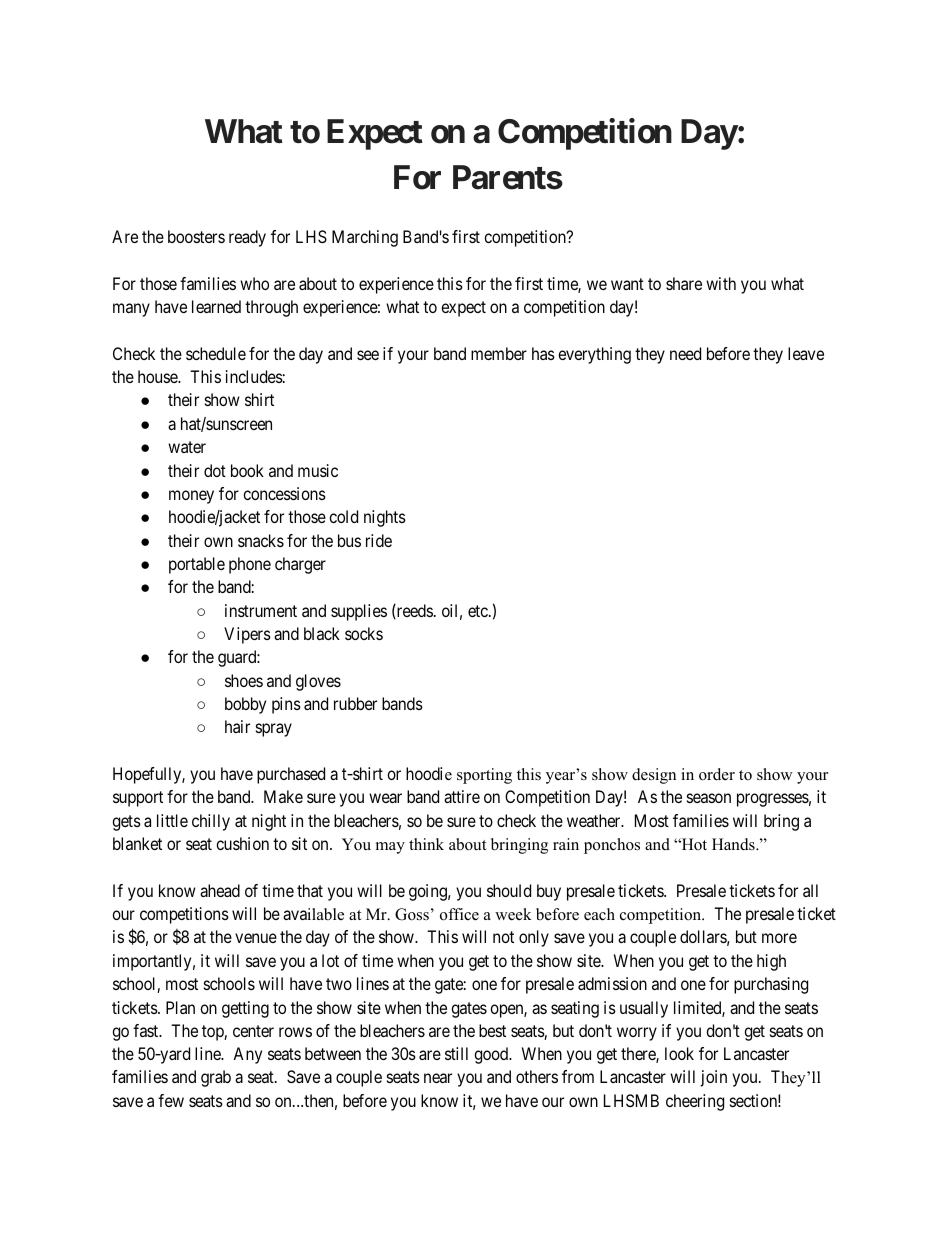 The image size is (952, 1233). Describe the element at coordinates (216, 1078) in the screenshot. I see `grab` at that location.
